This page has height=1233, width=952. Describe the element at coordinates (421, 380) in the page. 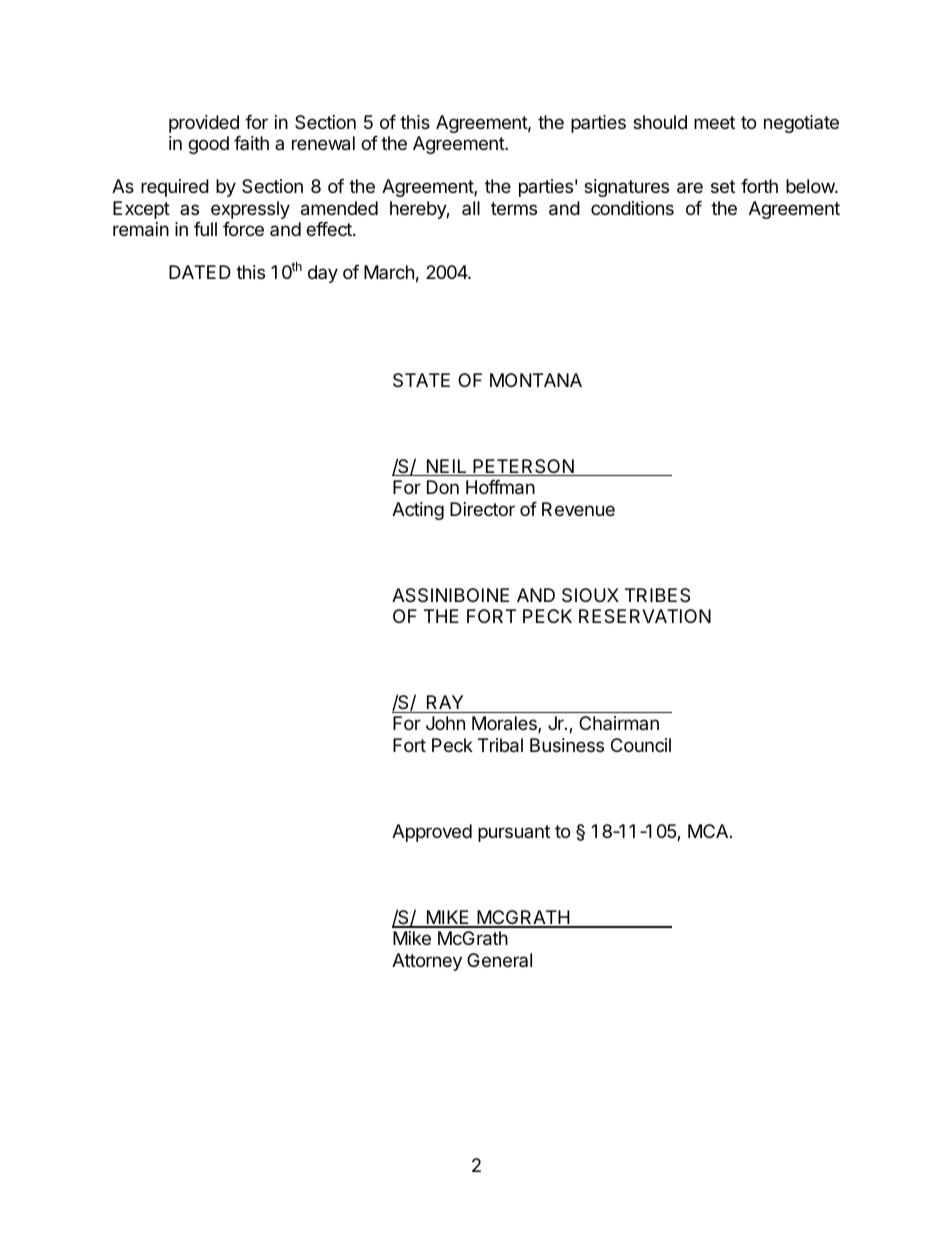

I see `STATE` at that location.
